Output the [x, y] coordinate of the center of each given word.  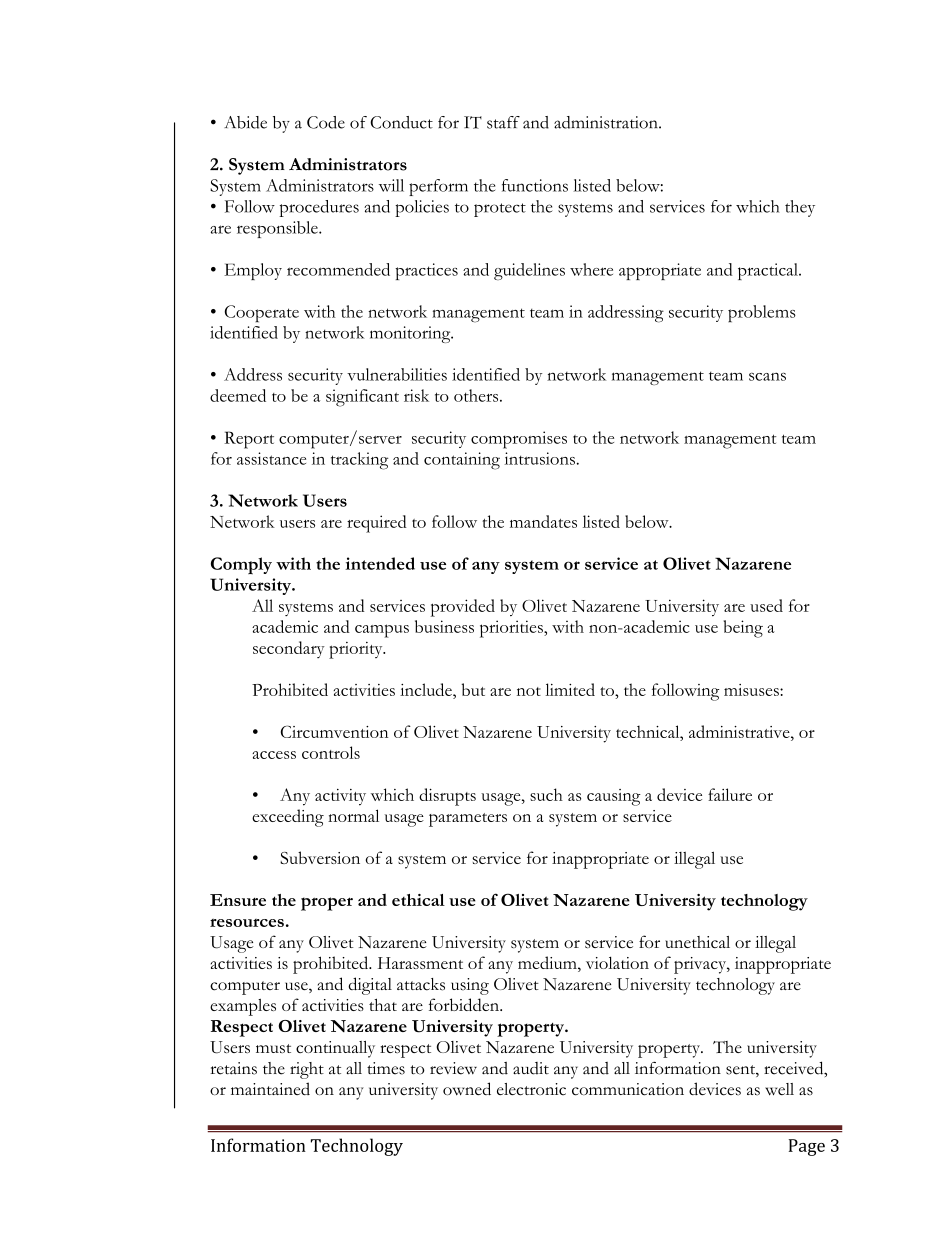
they [800, 208]
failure [730, 794]
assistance [271, 458]
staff [503, 122]
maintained [270, 1088]
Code [326, 122]
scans [767, 376]
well [779, 1089]
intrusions [539, 458]
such [546, 794]
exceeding [288, 818]
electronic [531, 1089]
